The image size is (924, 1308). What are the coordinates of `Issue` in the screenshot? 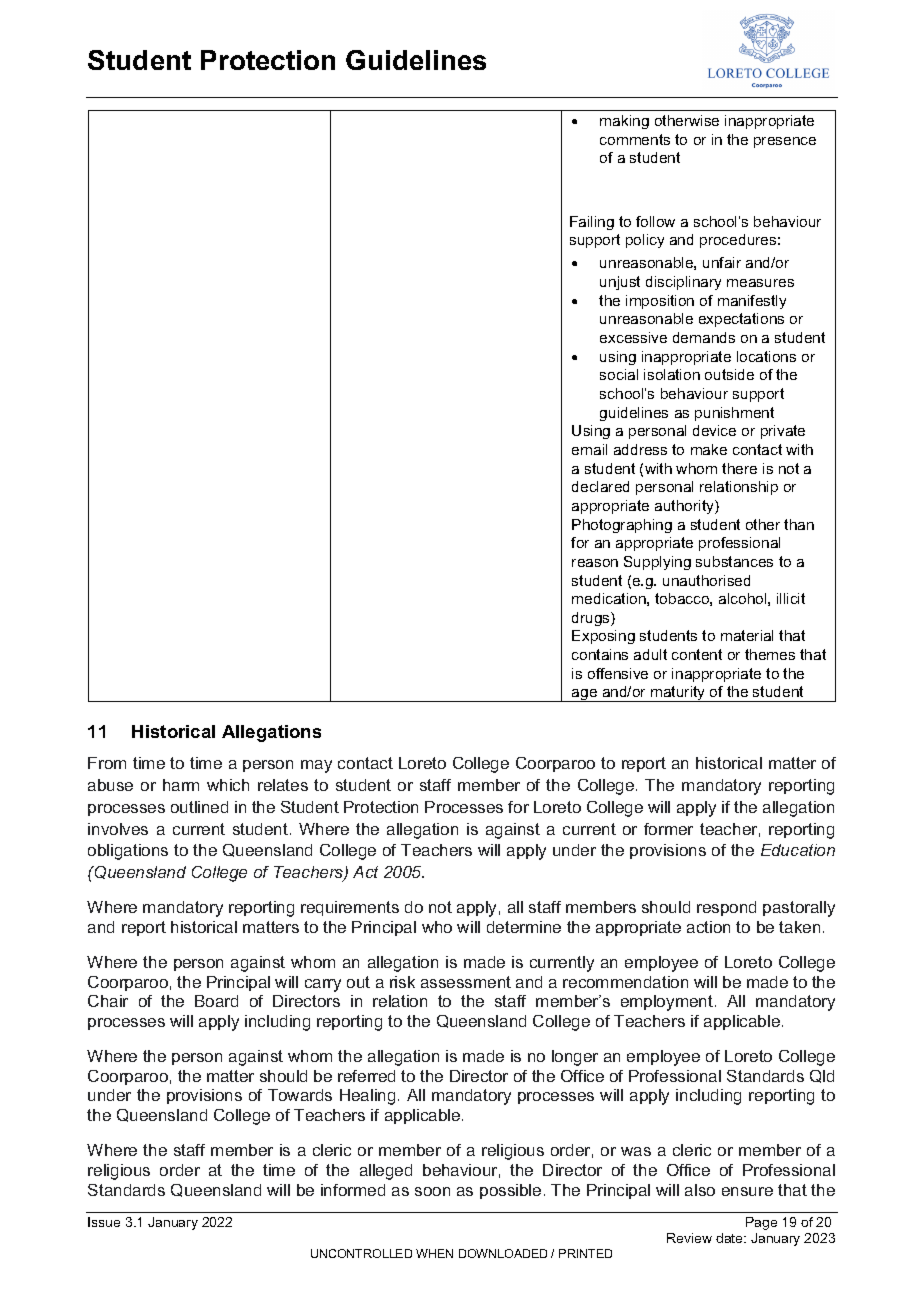 It's located at (104, 1222).
